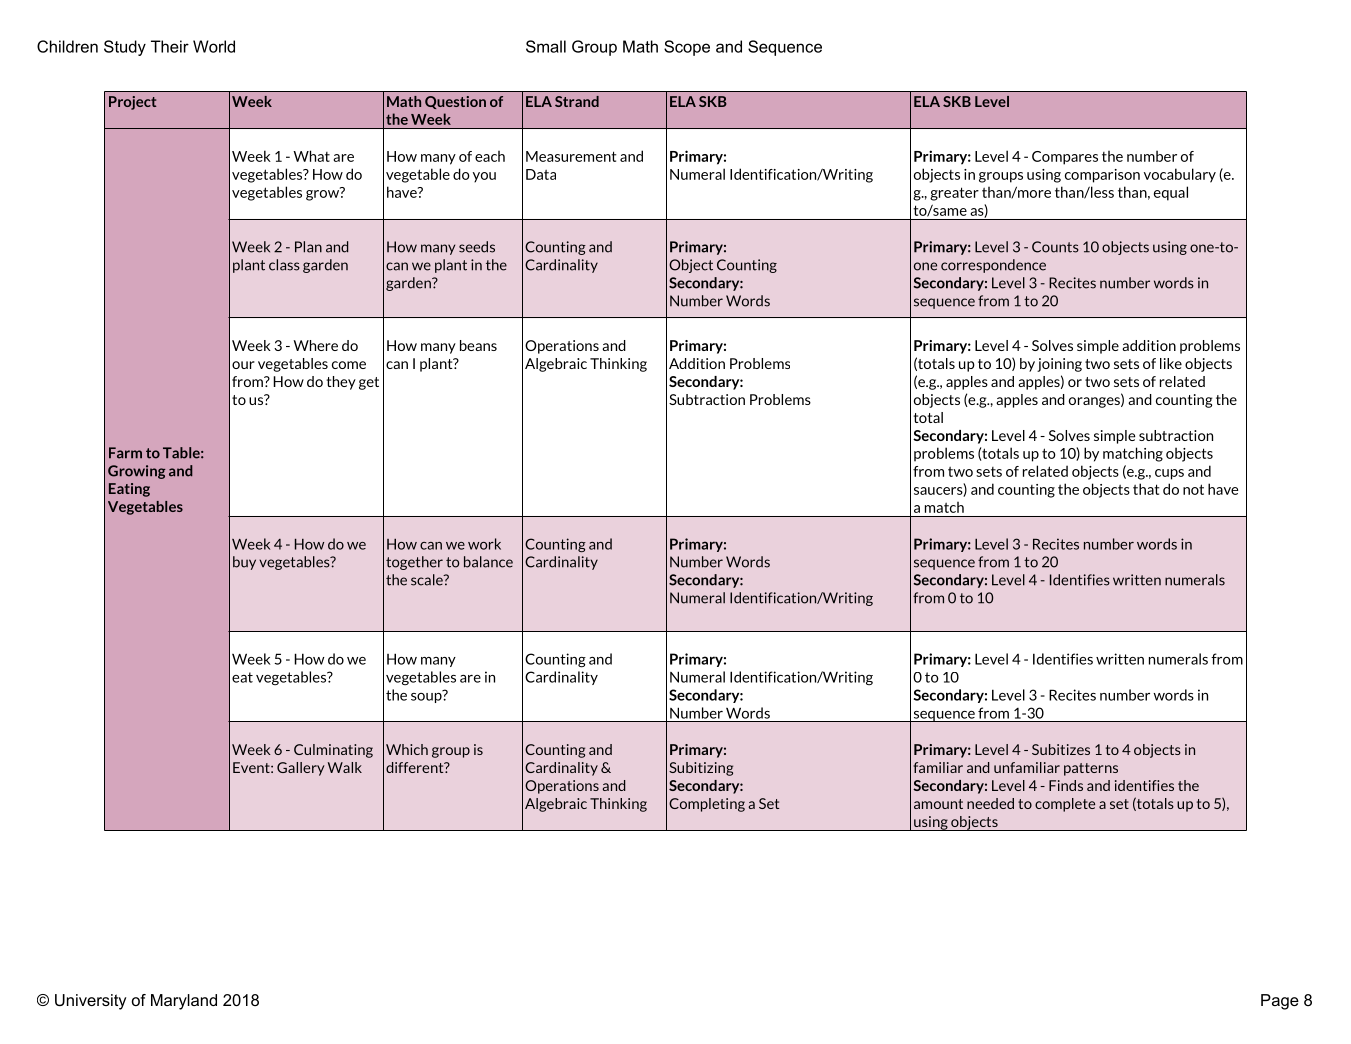 Image resolution: width=1351 pixels, height=1044 pixels. I want to click on that, so click(1146, 489).
